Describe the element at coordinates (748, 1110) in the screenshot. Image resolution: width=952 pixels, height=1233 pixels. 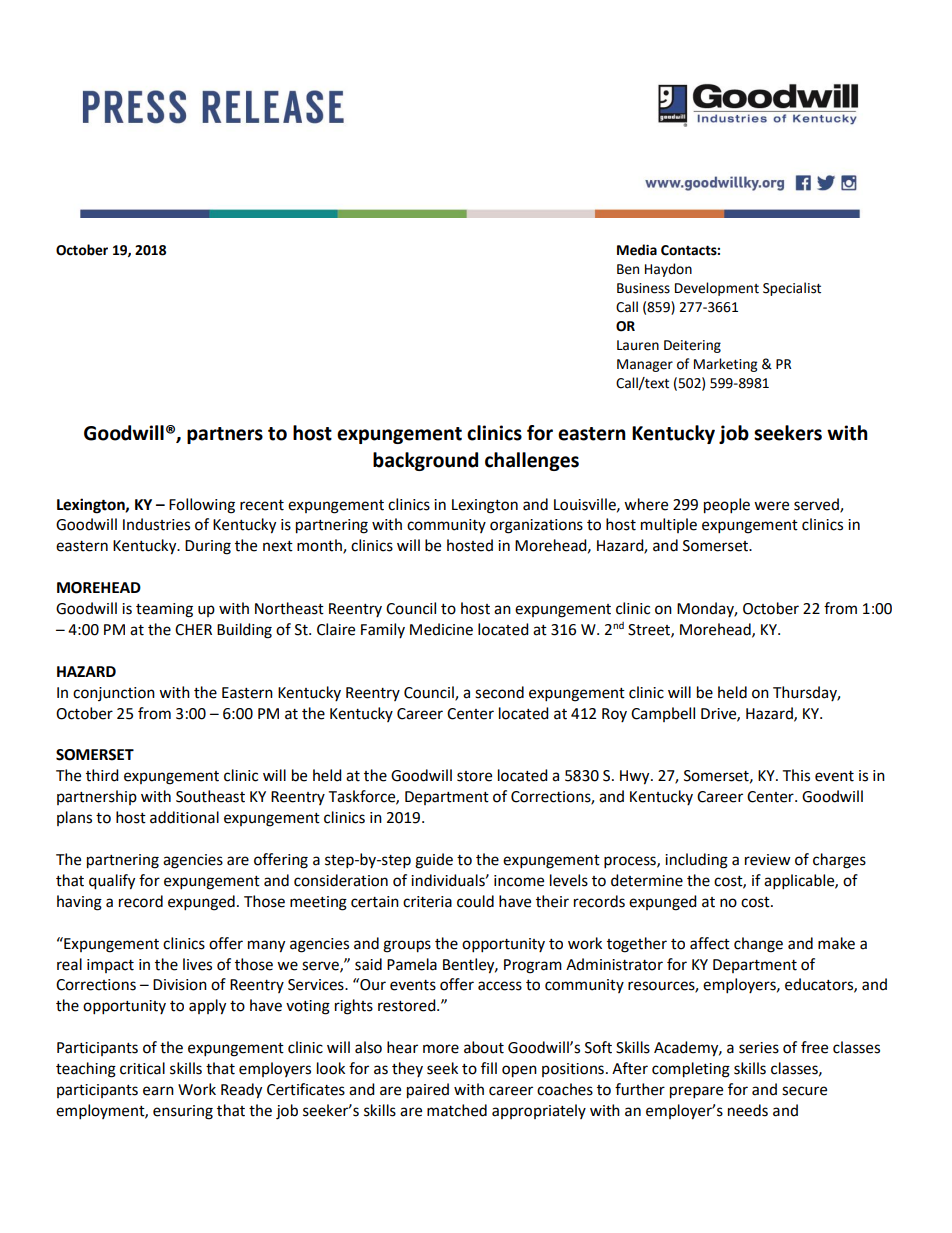
I see `needs` at that location.
